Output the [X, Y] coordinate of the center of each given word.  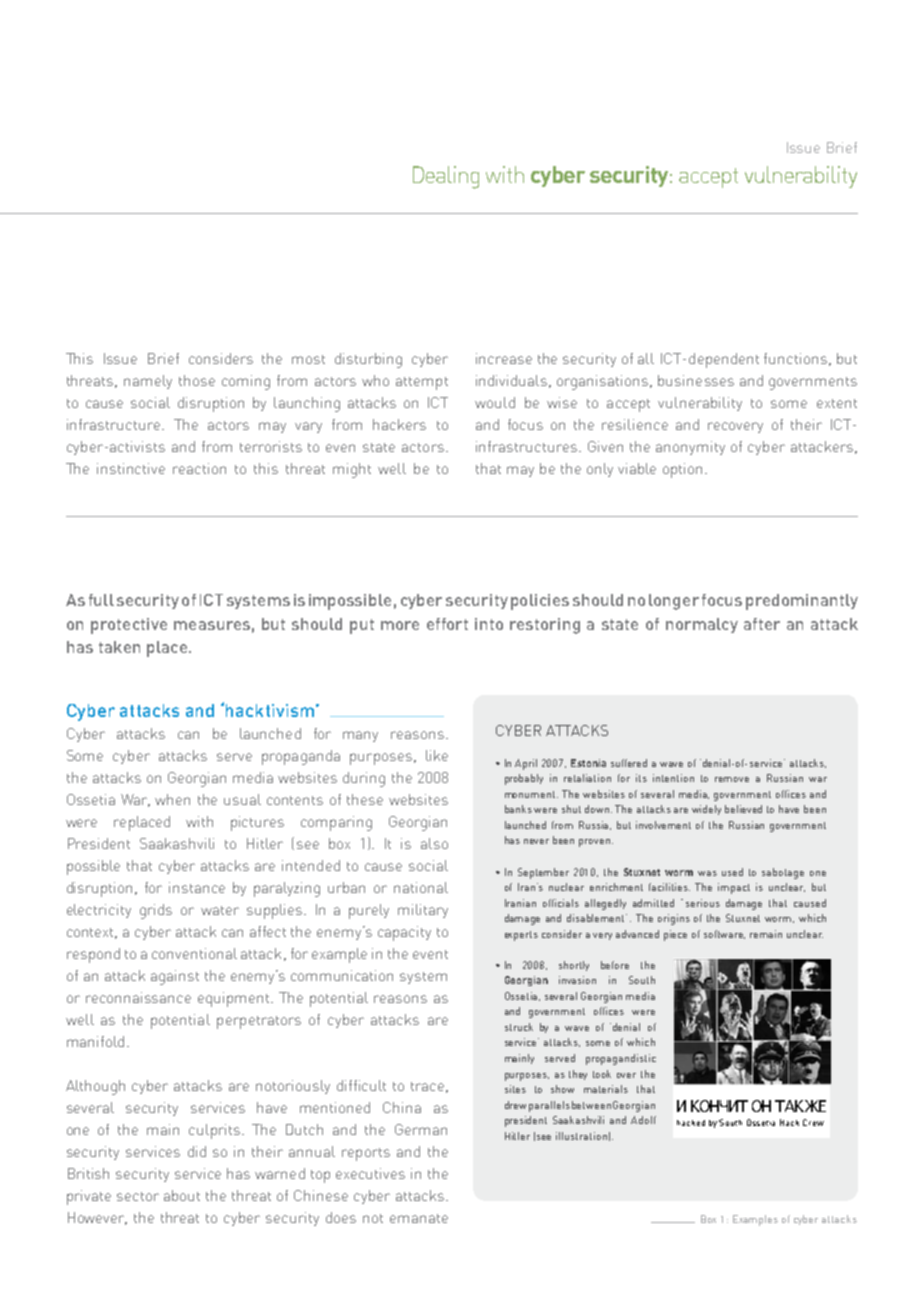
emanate [419, 1218]
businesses [696, 380]
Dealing [446, 177]
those [197, 380]
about [182, 1195]
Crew [813, 1122]
